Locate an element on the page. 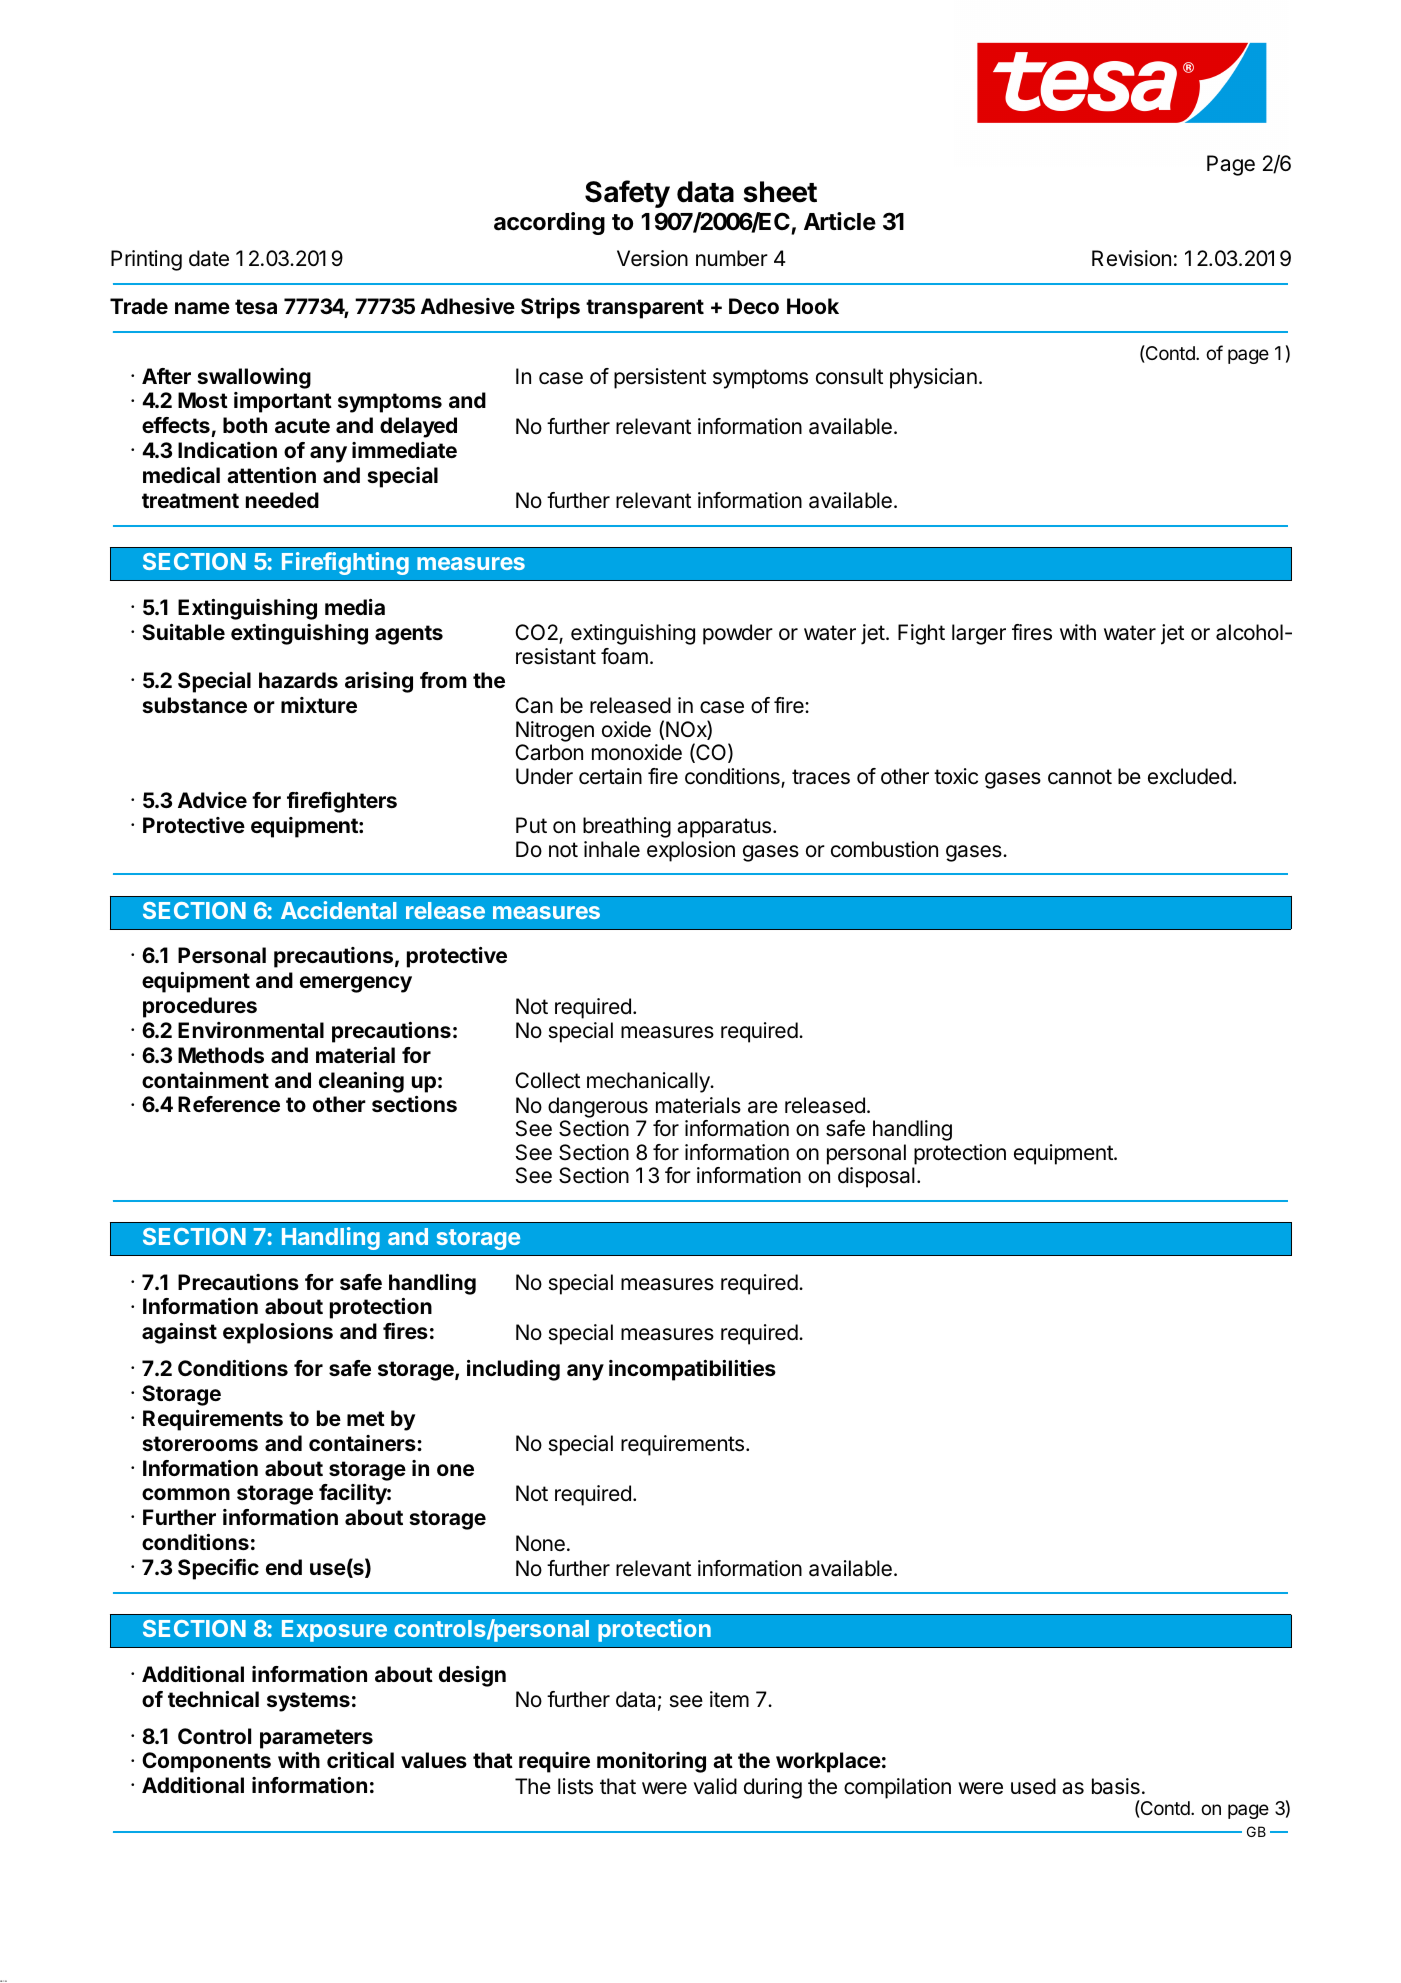 Image resolution: width=1401 pixels, height=1983 pixels. incompatibilities is located at coordinates (692, 1370).
